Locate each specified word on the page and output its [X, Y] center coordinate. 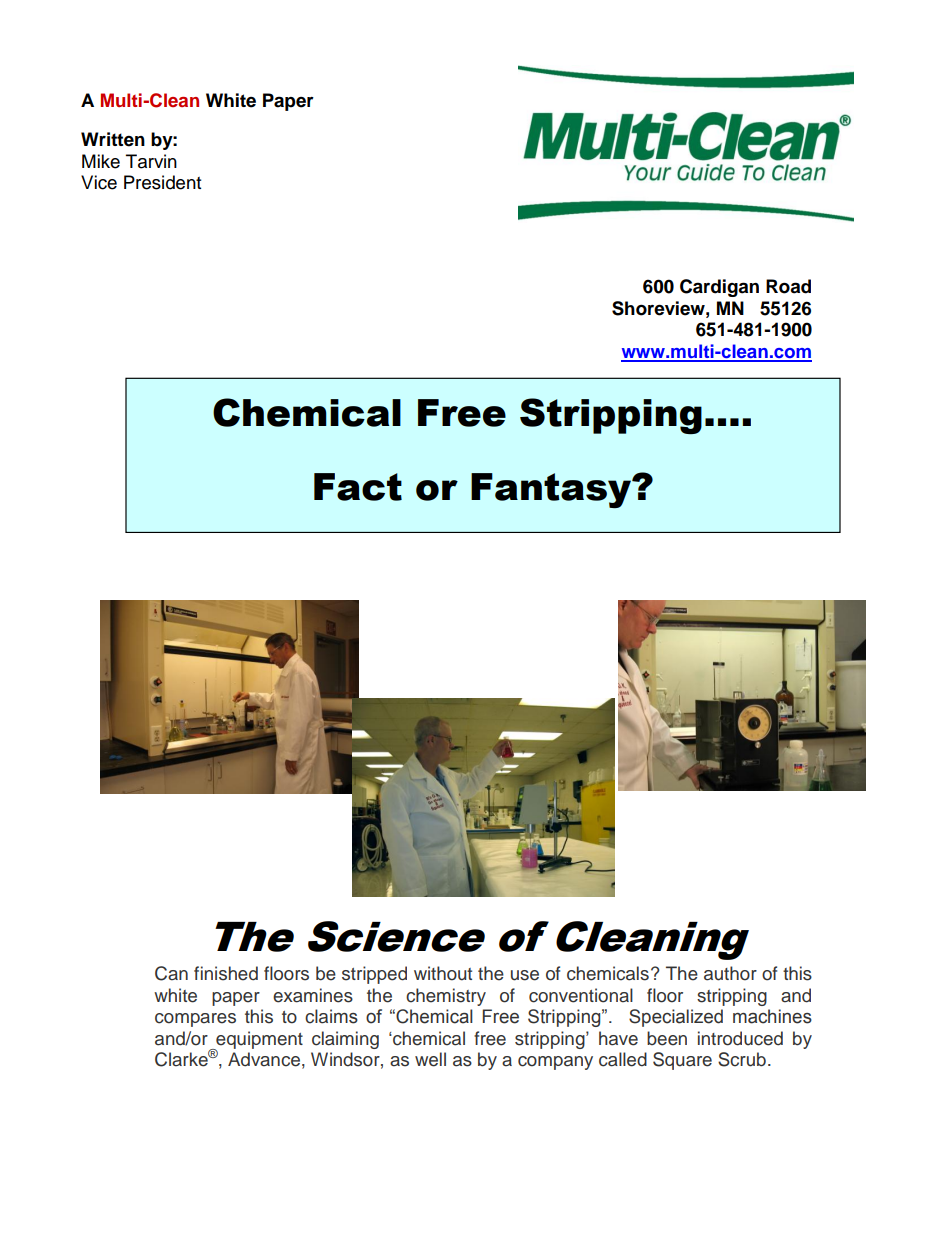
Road [788, 286]
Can [171, 973]
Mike [101, 161]
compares [195, 1020]
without [443, 973]
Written [113, 139]
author [730, 973]
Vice [99, 182]
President [162, 182]
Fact [358, 487]
